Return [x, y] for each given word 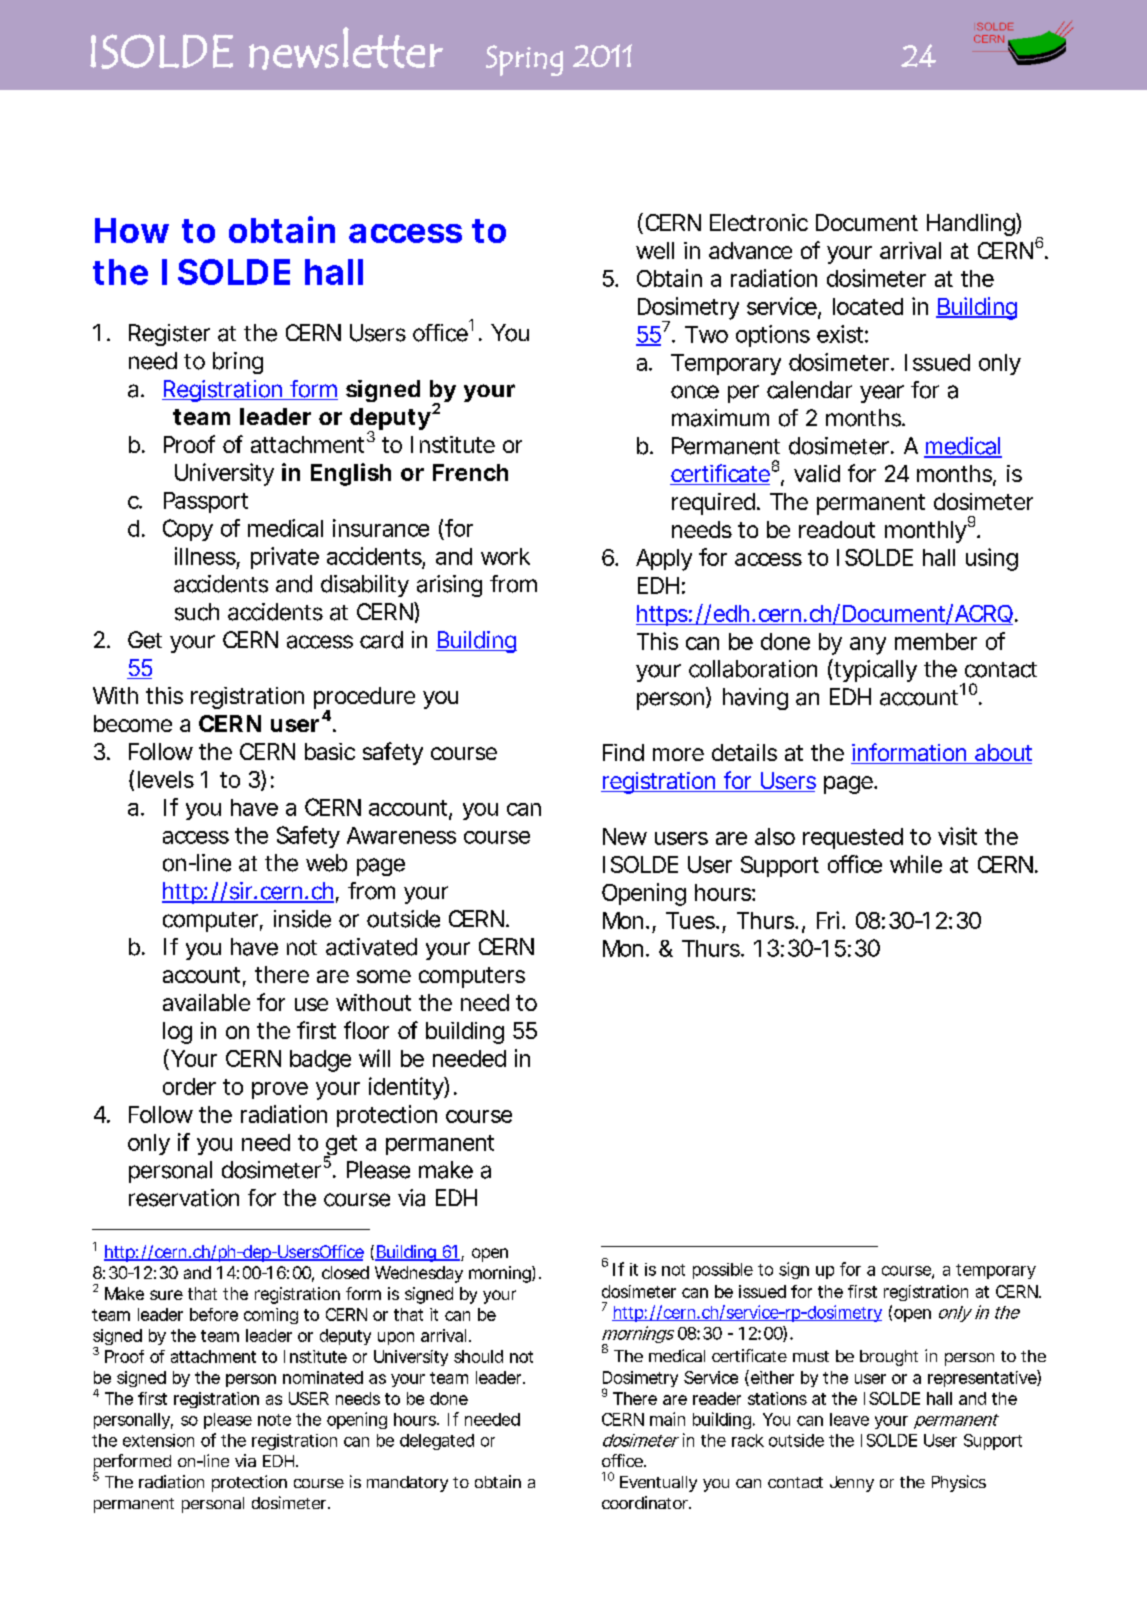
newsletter [346, 48]
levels [166, 779]
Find [623, 752]
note [274, 1420]
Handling [972, 224]
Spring [524, 60]
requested [853, 838]
